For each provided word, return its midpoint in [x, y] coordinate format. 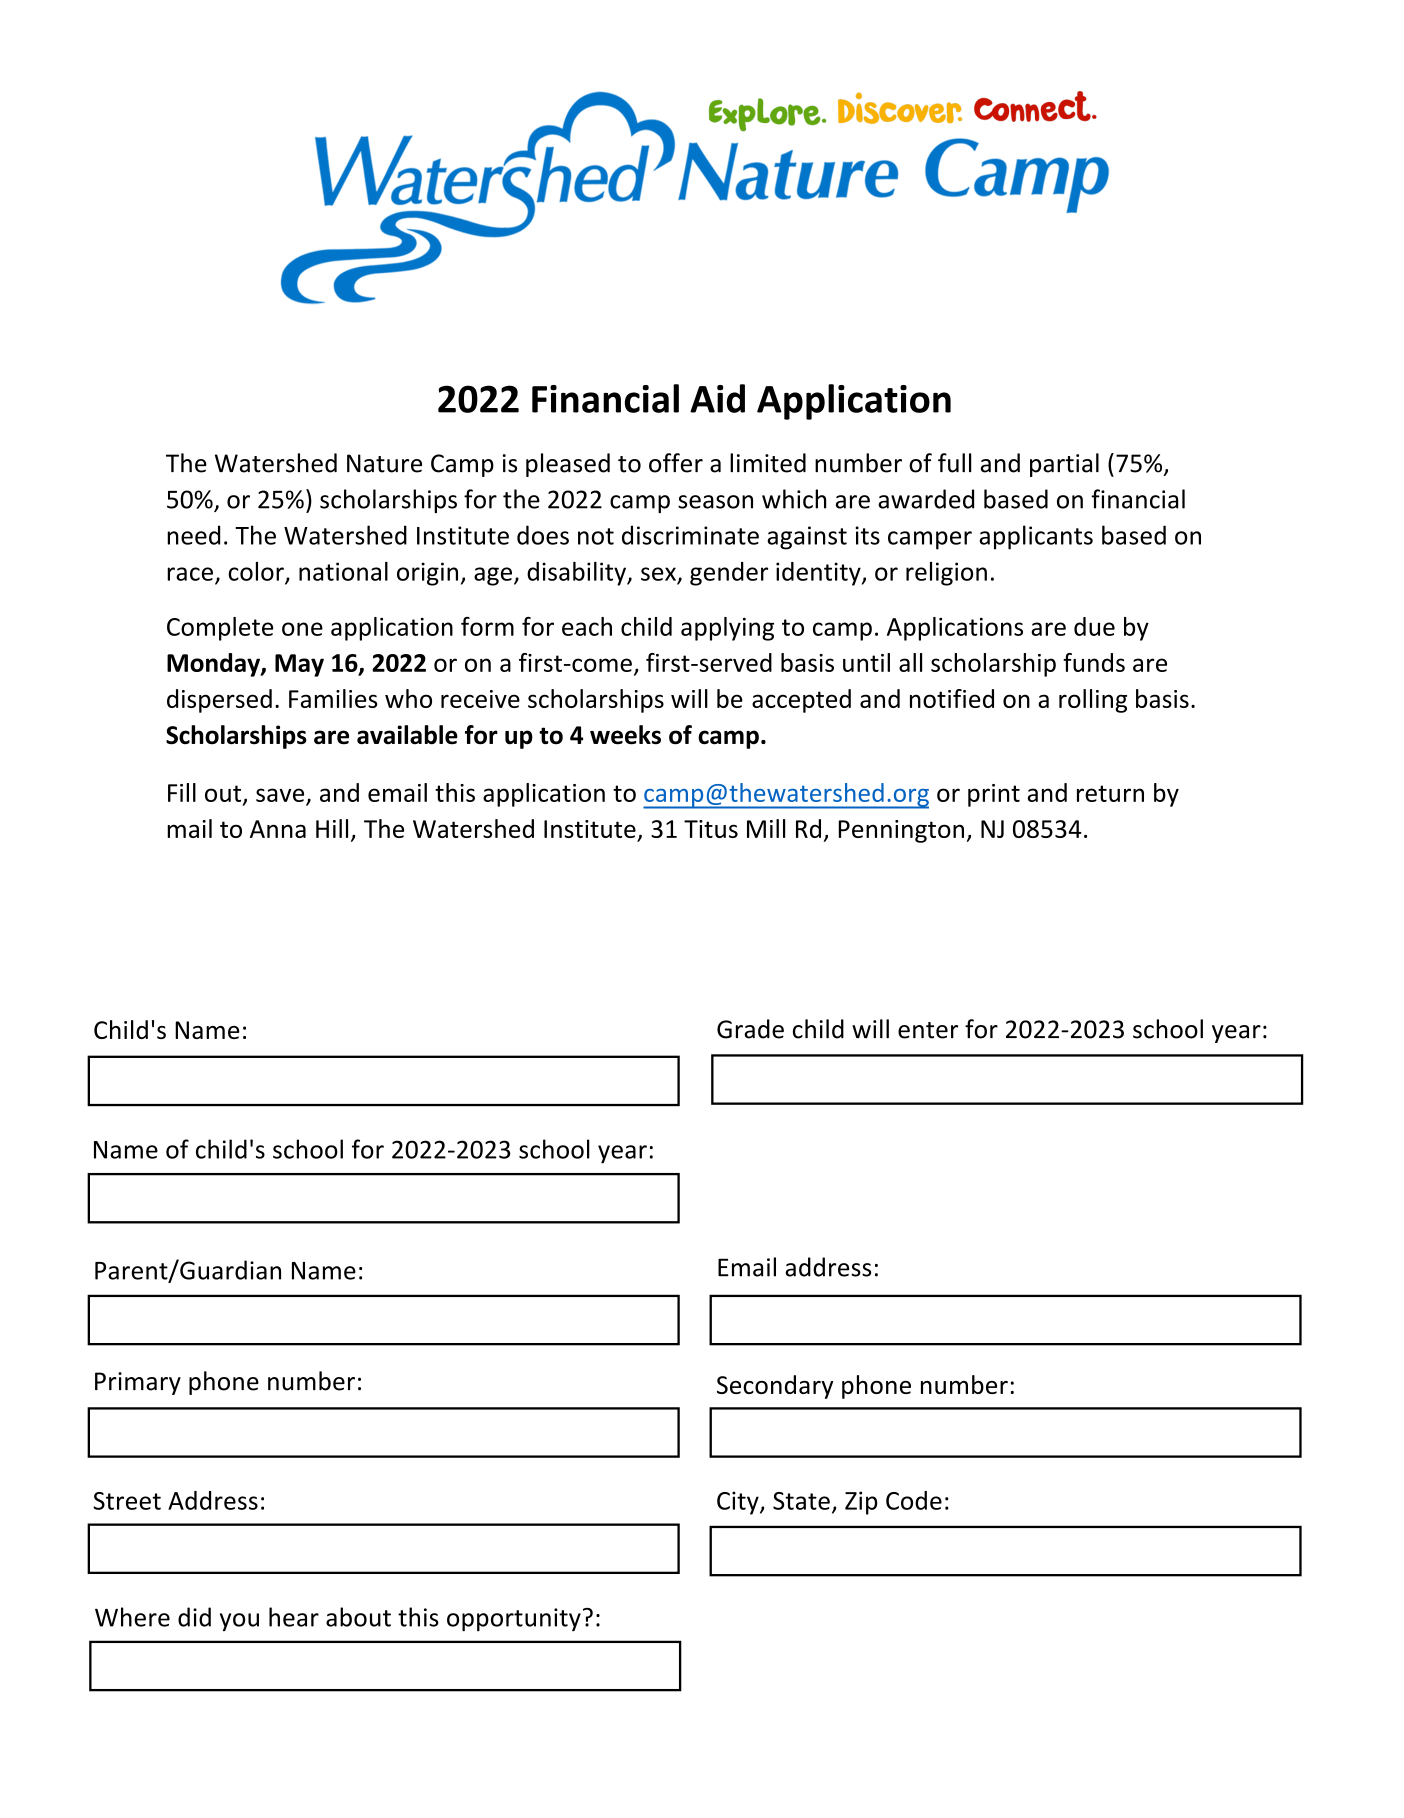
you [239, 1622]
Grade [750, 1029]
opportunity [514, 1619]
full [954, 463]
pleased [568, 465]
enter [928, 1030]
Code [914, 1500]
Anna [278, 829]
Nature [384, 463]
